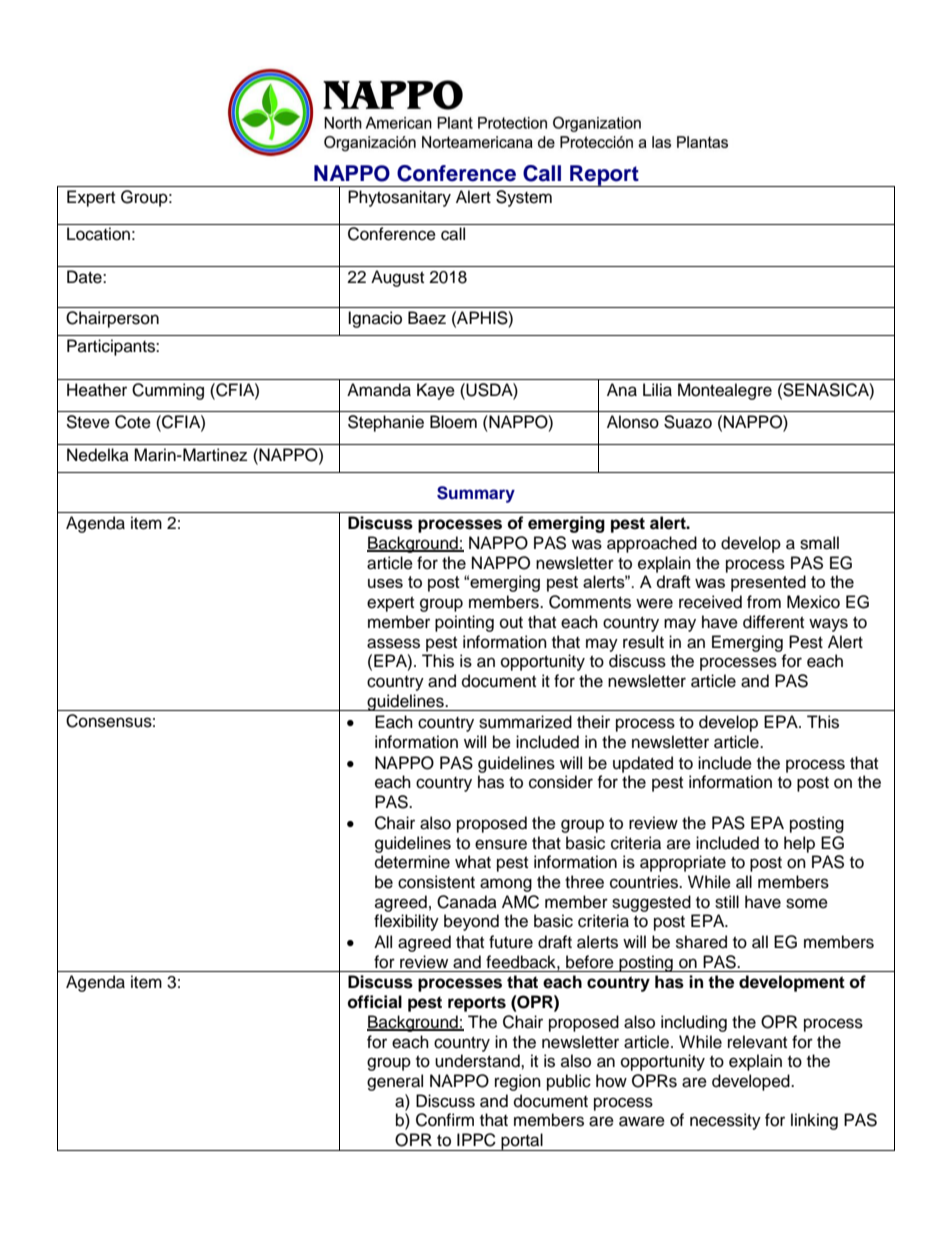  I want to click on pointing, so click(464, 623).
